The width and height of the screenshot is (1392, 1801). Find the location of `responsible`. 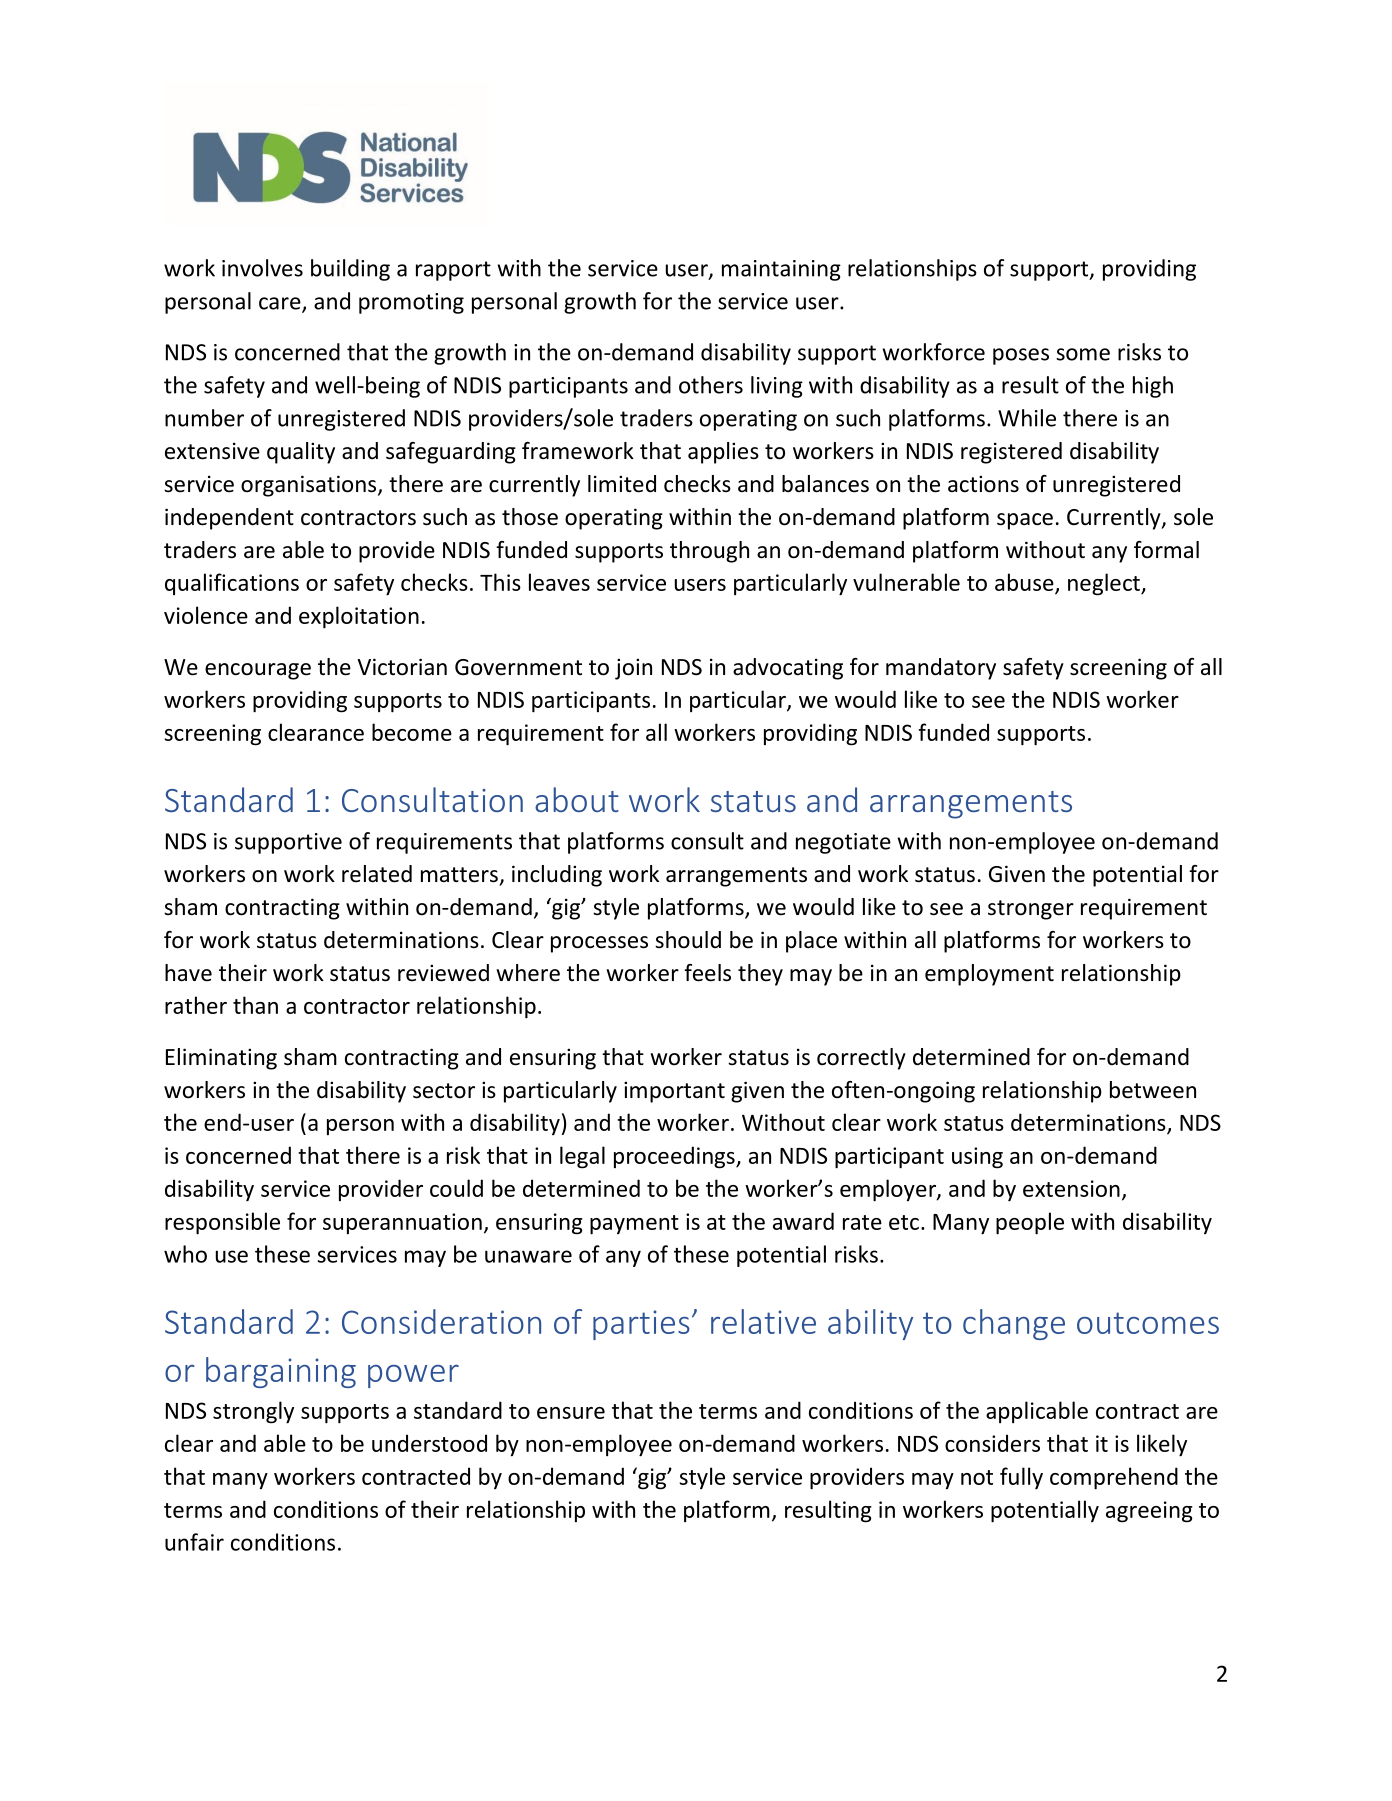

responsible is located at coordinates (222, 1223).
